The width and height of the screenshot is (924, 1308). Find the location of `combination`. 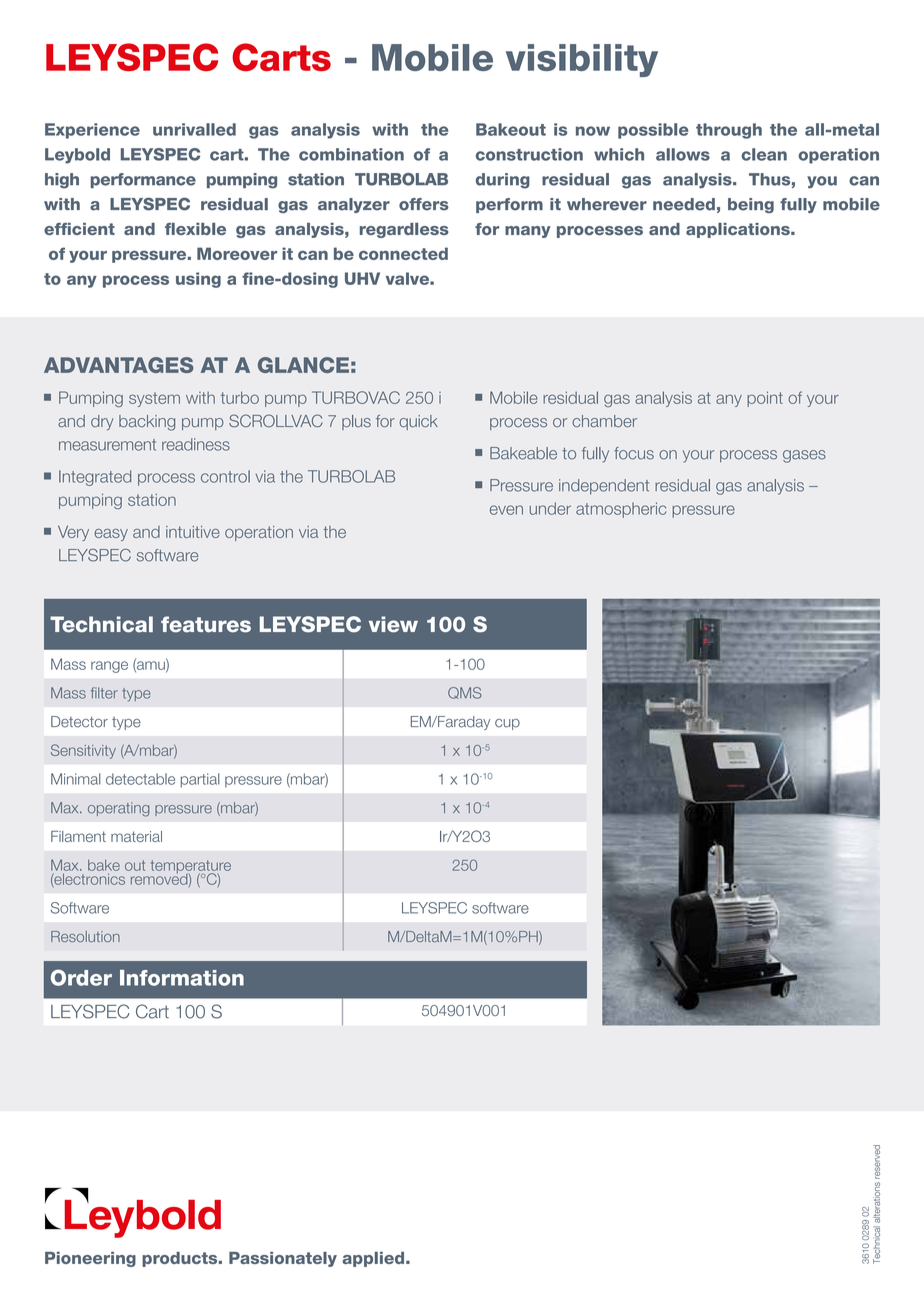

combination is located at coordinates (351, 154).
